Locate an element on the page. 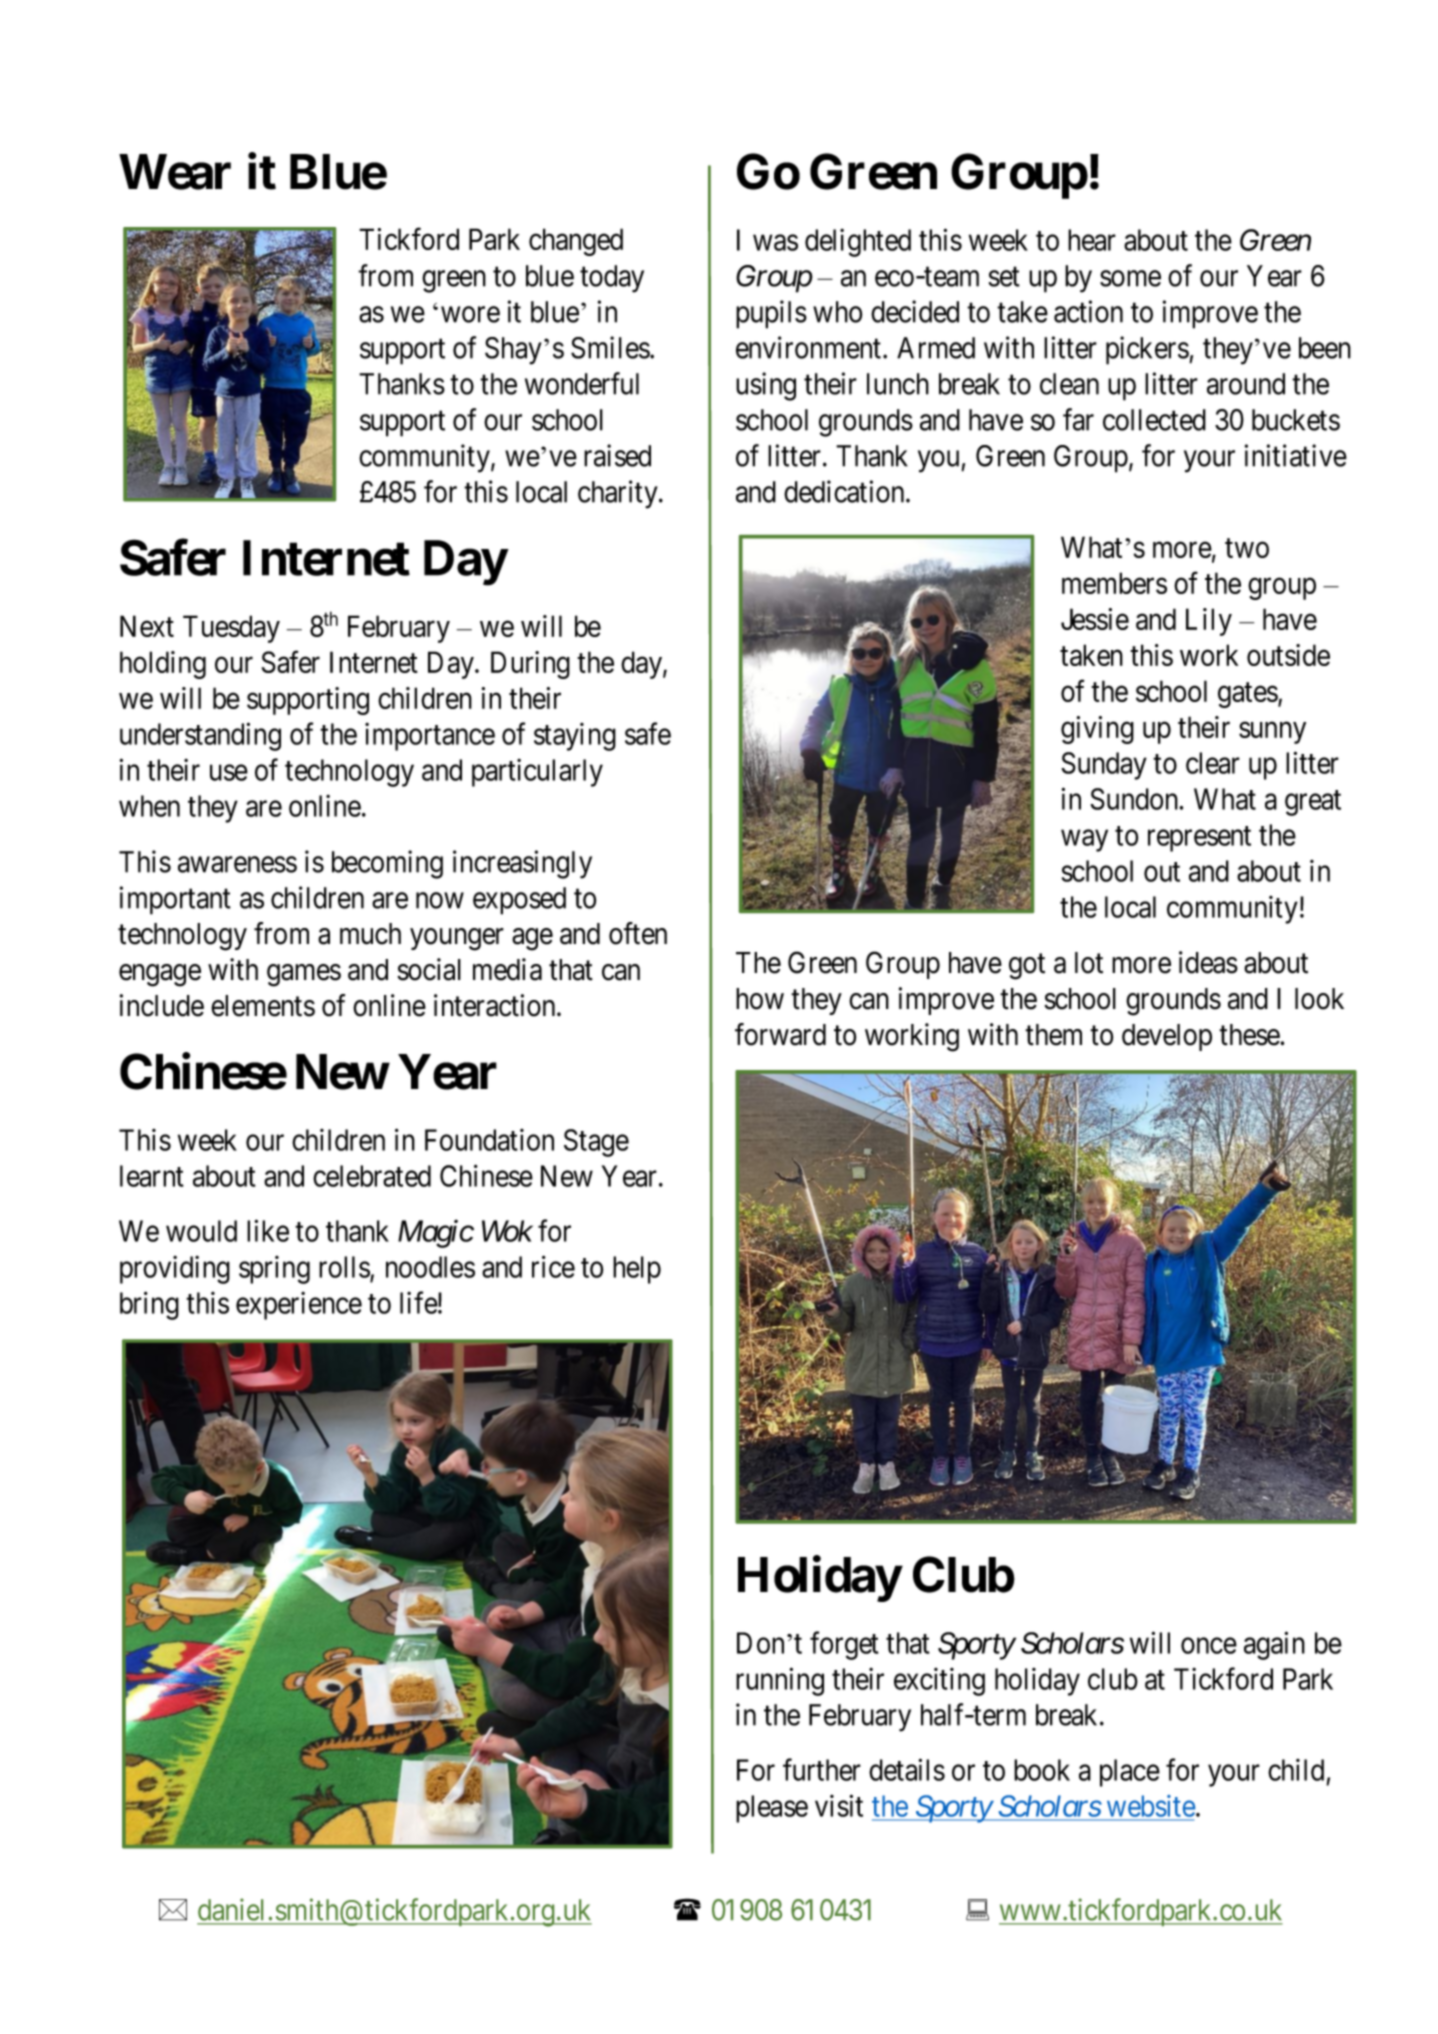  hear is located at coordinates (1092, 240).
